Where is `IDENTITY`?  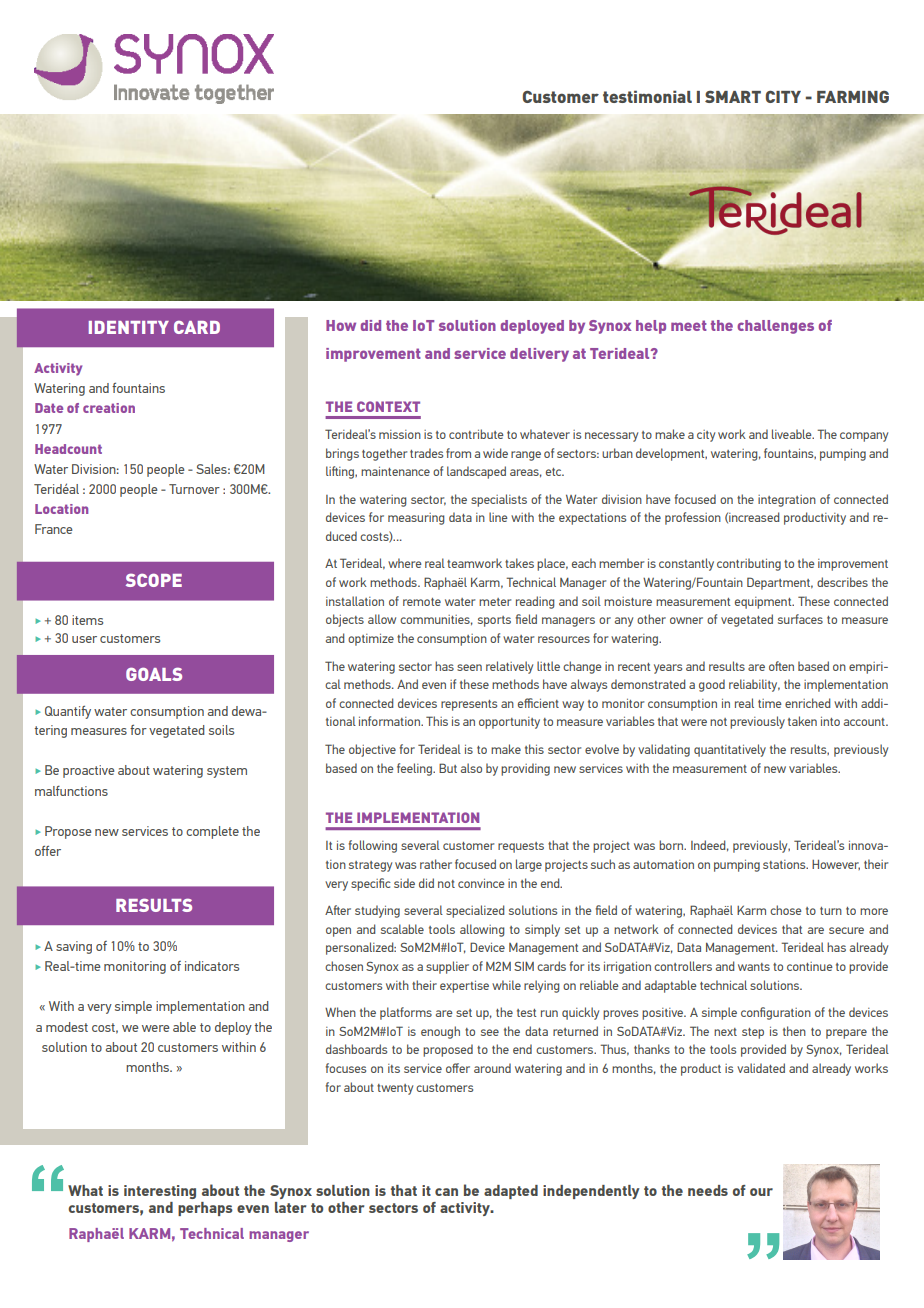 IDENTITY is located at coordinates (129, 327).
